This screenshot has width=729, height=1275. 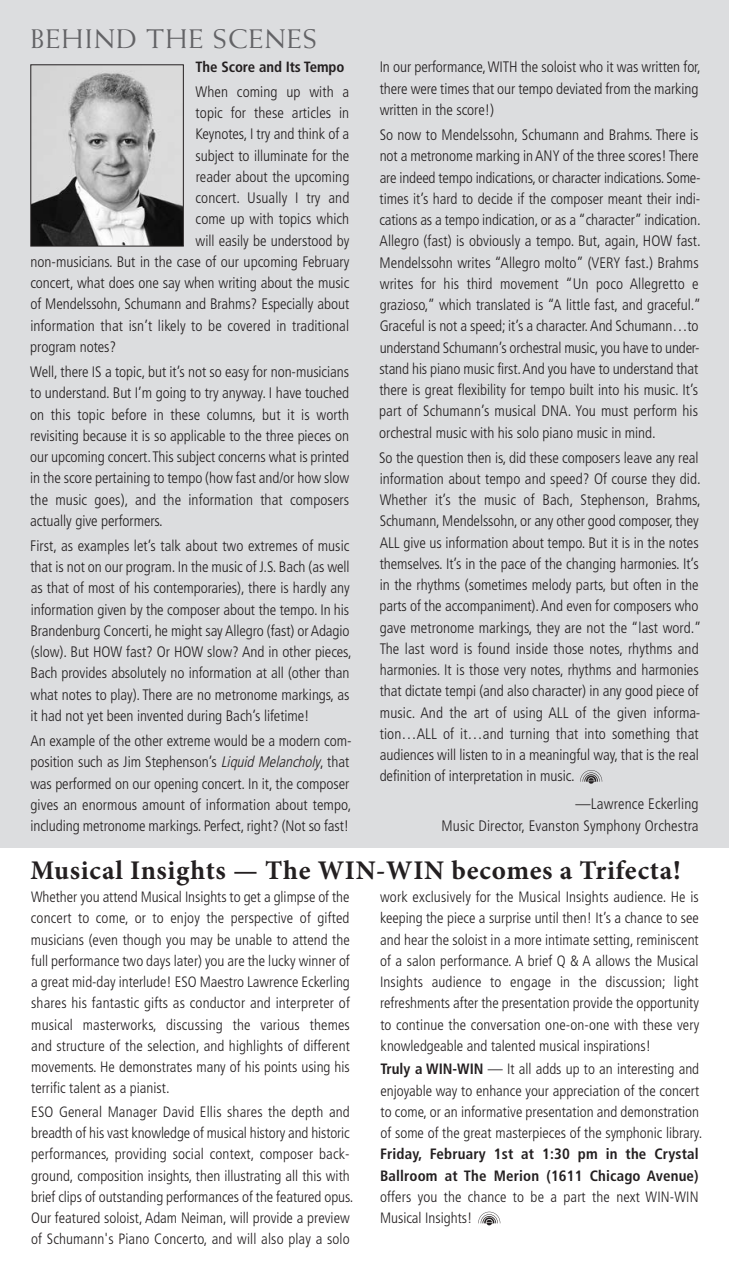 I want to click on gave, so click(x=392, y=631).
